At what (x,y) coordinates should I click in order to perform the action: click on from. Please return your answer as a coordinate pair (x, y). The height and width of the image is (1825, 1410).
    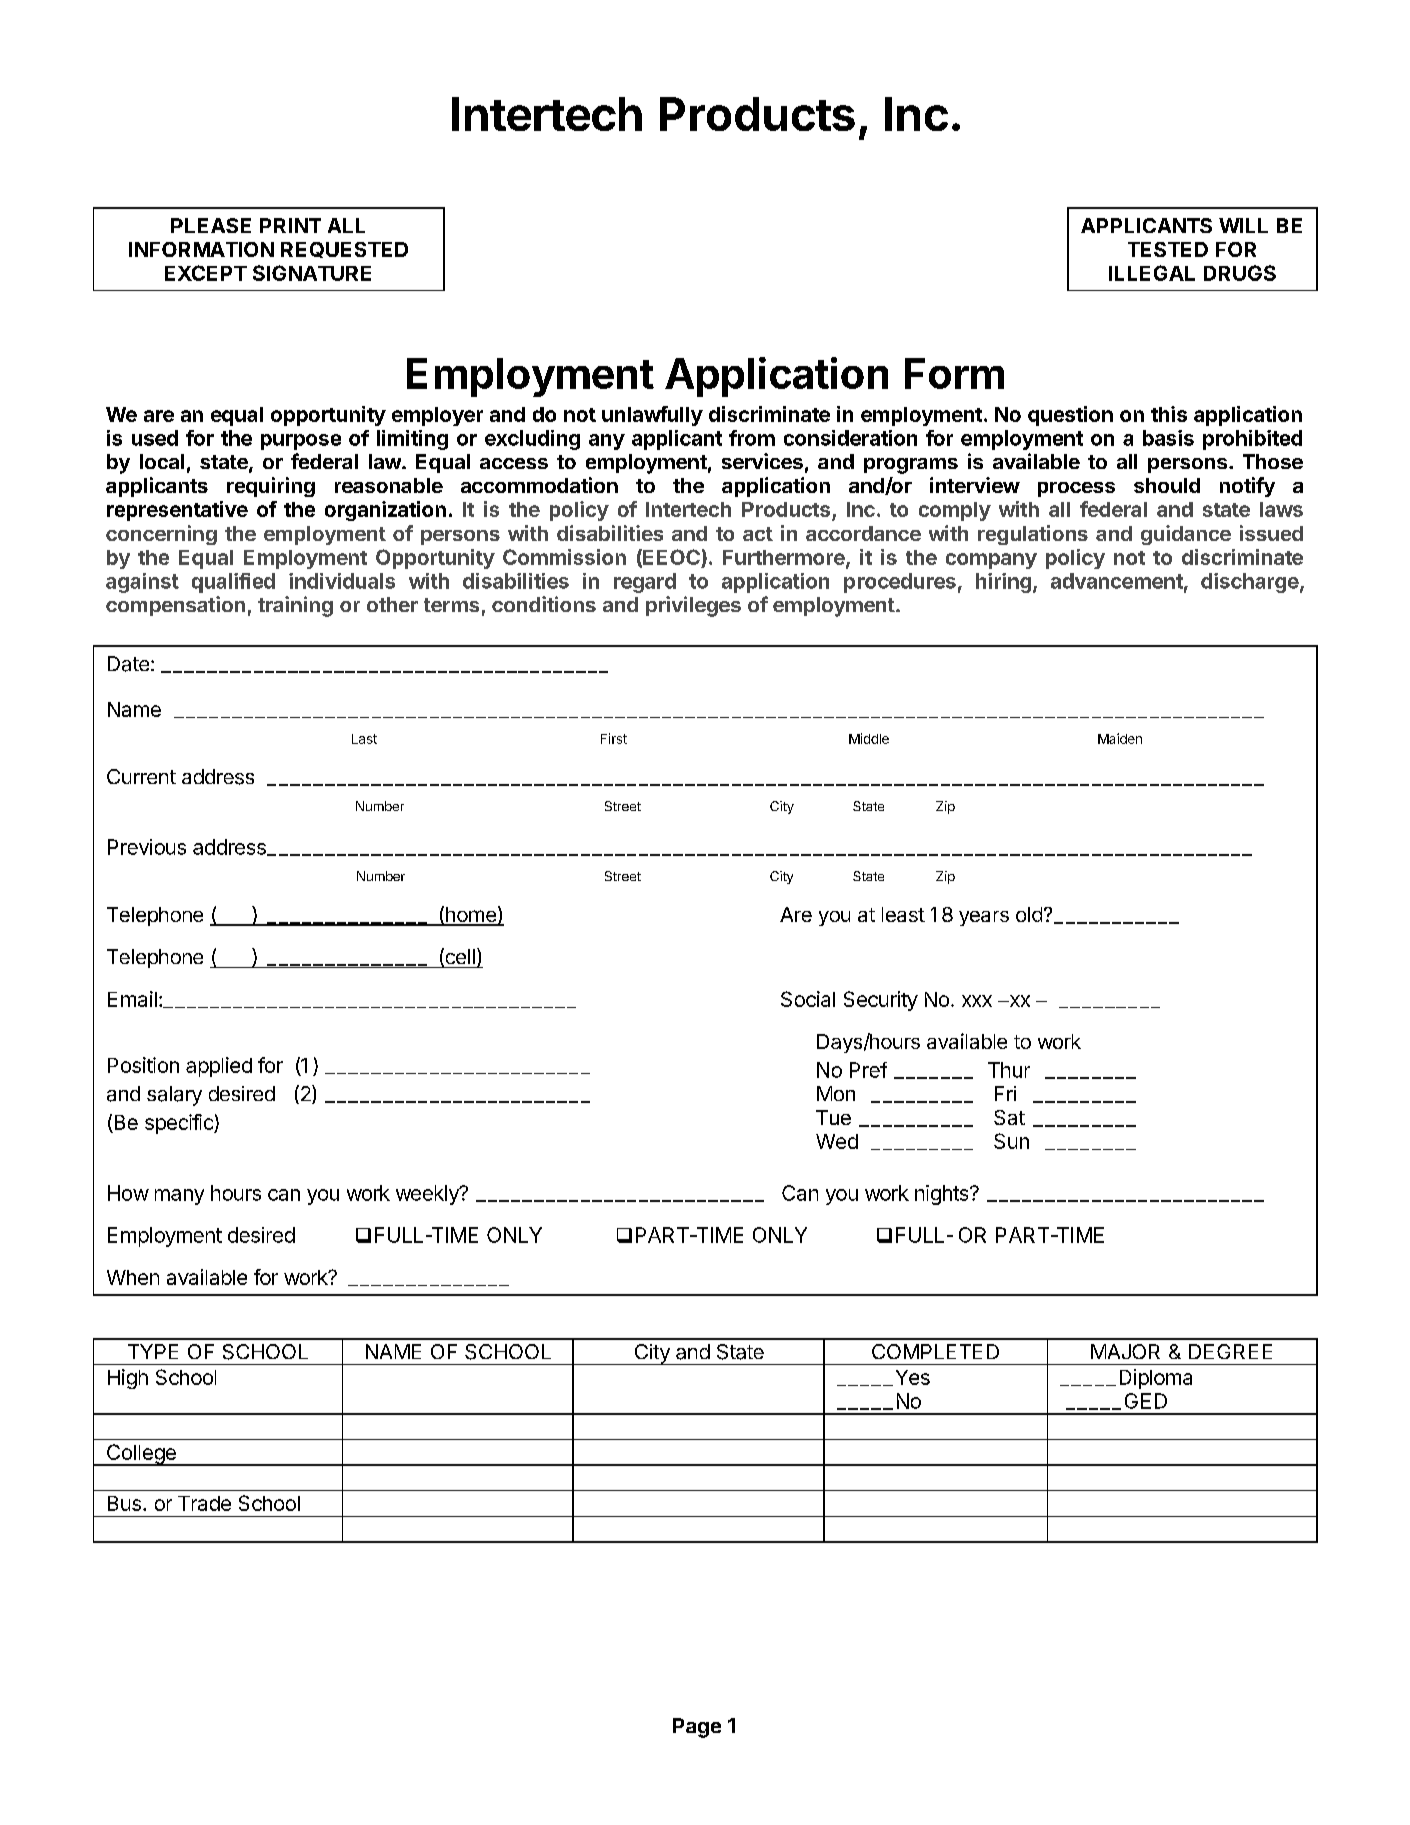
    Looking at the image, I should click on (752, 438).
